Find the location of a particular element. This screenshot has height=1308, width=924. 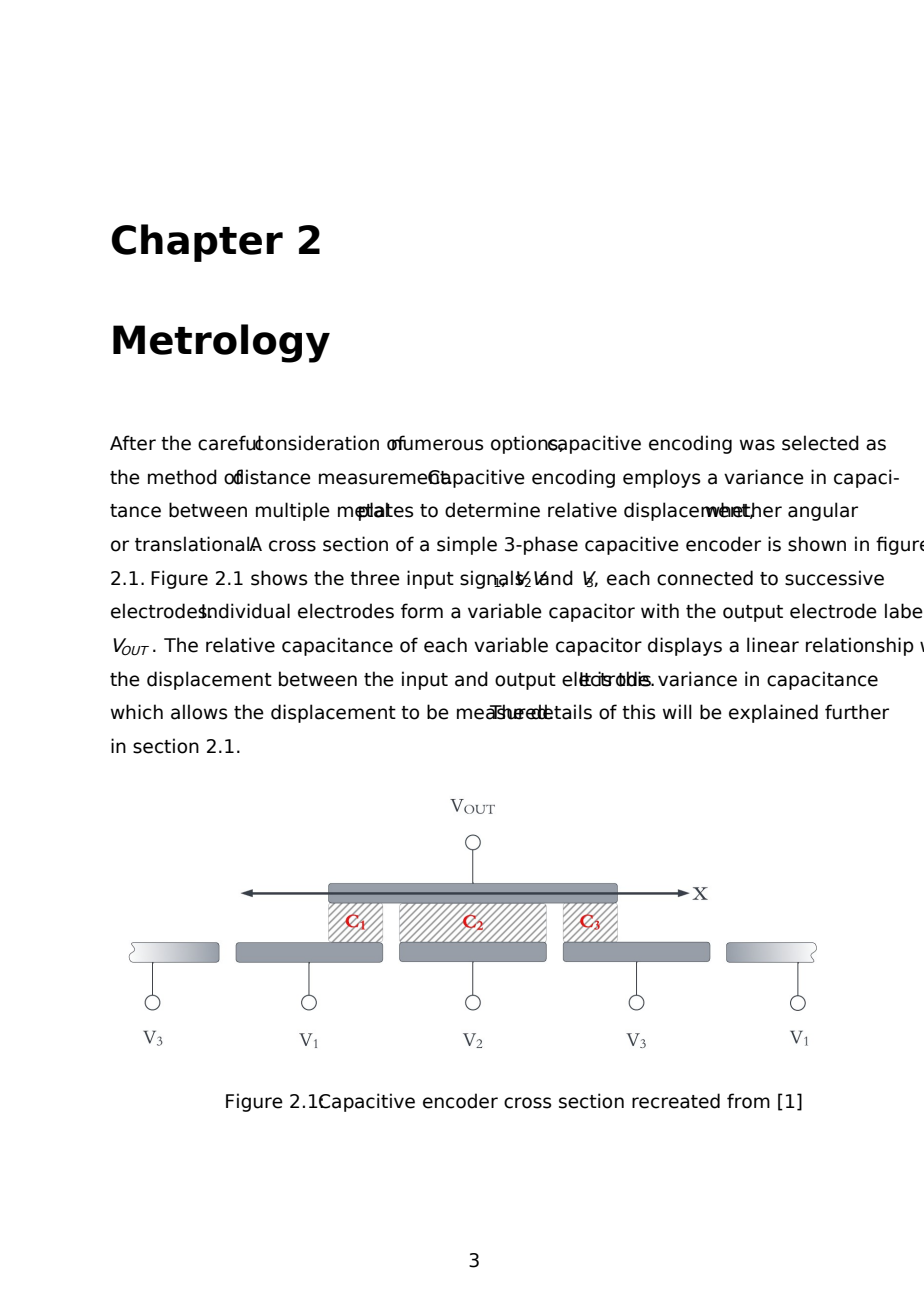

allows is located at coordinates (199, 712).
